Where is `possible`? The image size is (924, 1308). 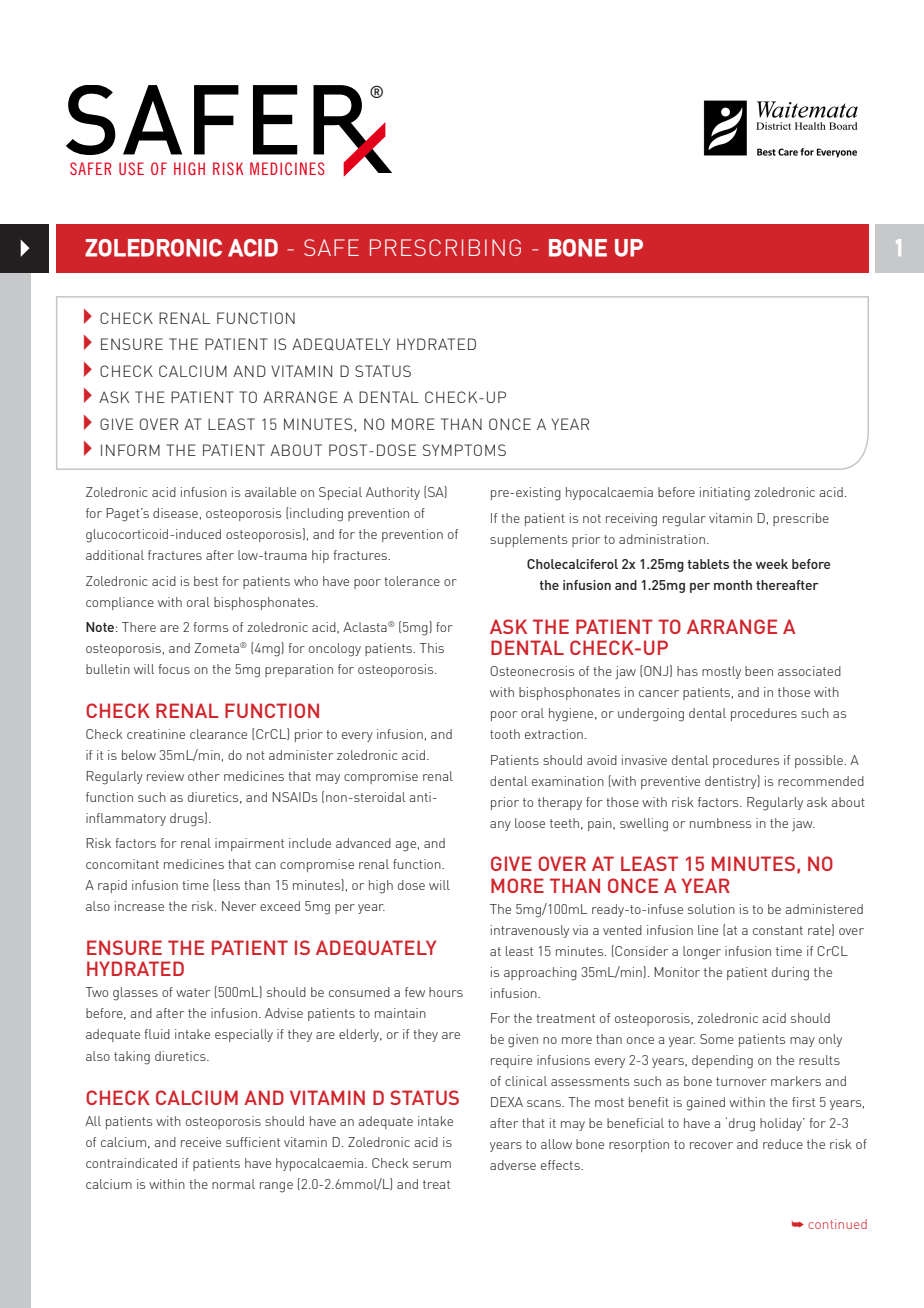 possible is located at coordinates (820, 761).
